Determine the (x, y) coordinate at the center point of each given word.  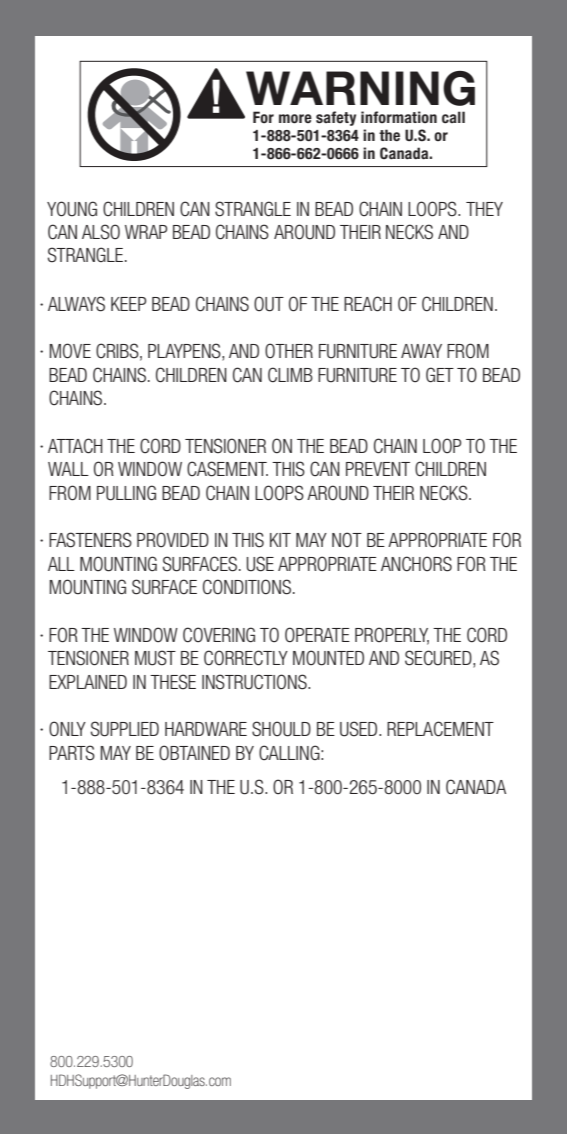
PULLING (126, 493)
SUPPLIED (125, 729)
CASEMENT (227, 469)
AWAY (421, 351)
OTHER (289, 351)
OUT (269, 304)
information (399, 117)
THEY (484, 209)
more (295, 119)
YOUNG (72, 209)
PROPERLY (392, 635)
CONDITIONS (247, 587)
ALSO (101, 232)
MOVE (70, 351)
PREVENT (378, 469)
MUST (155, 658)
